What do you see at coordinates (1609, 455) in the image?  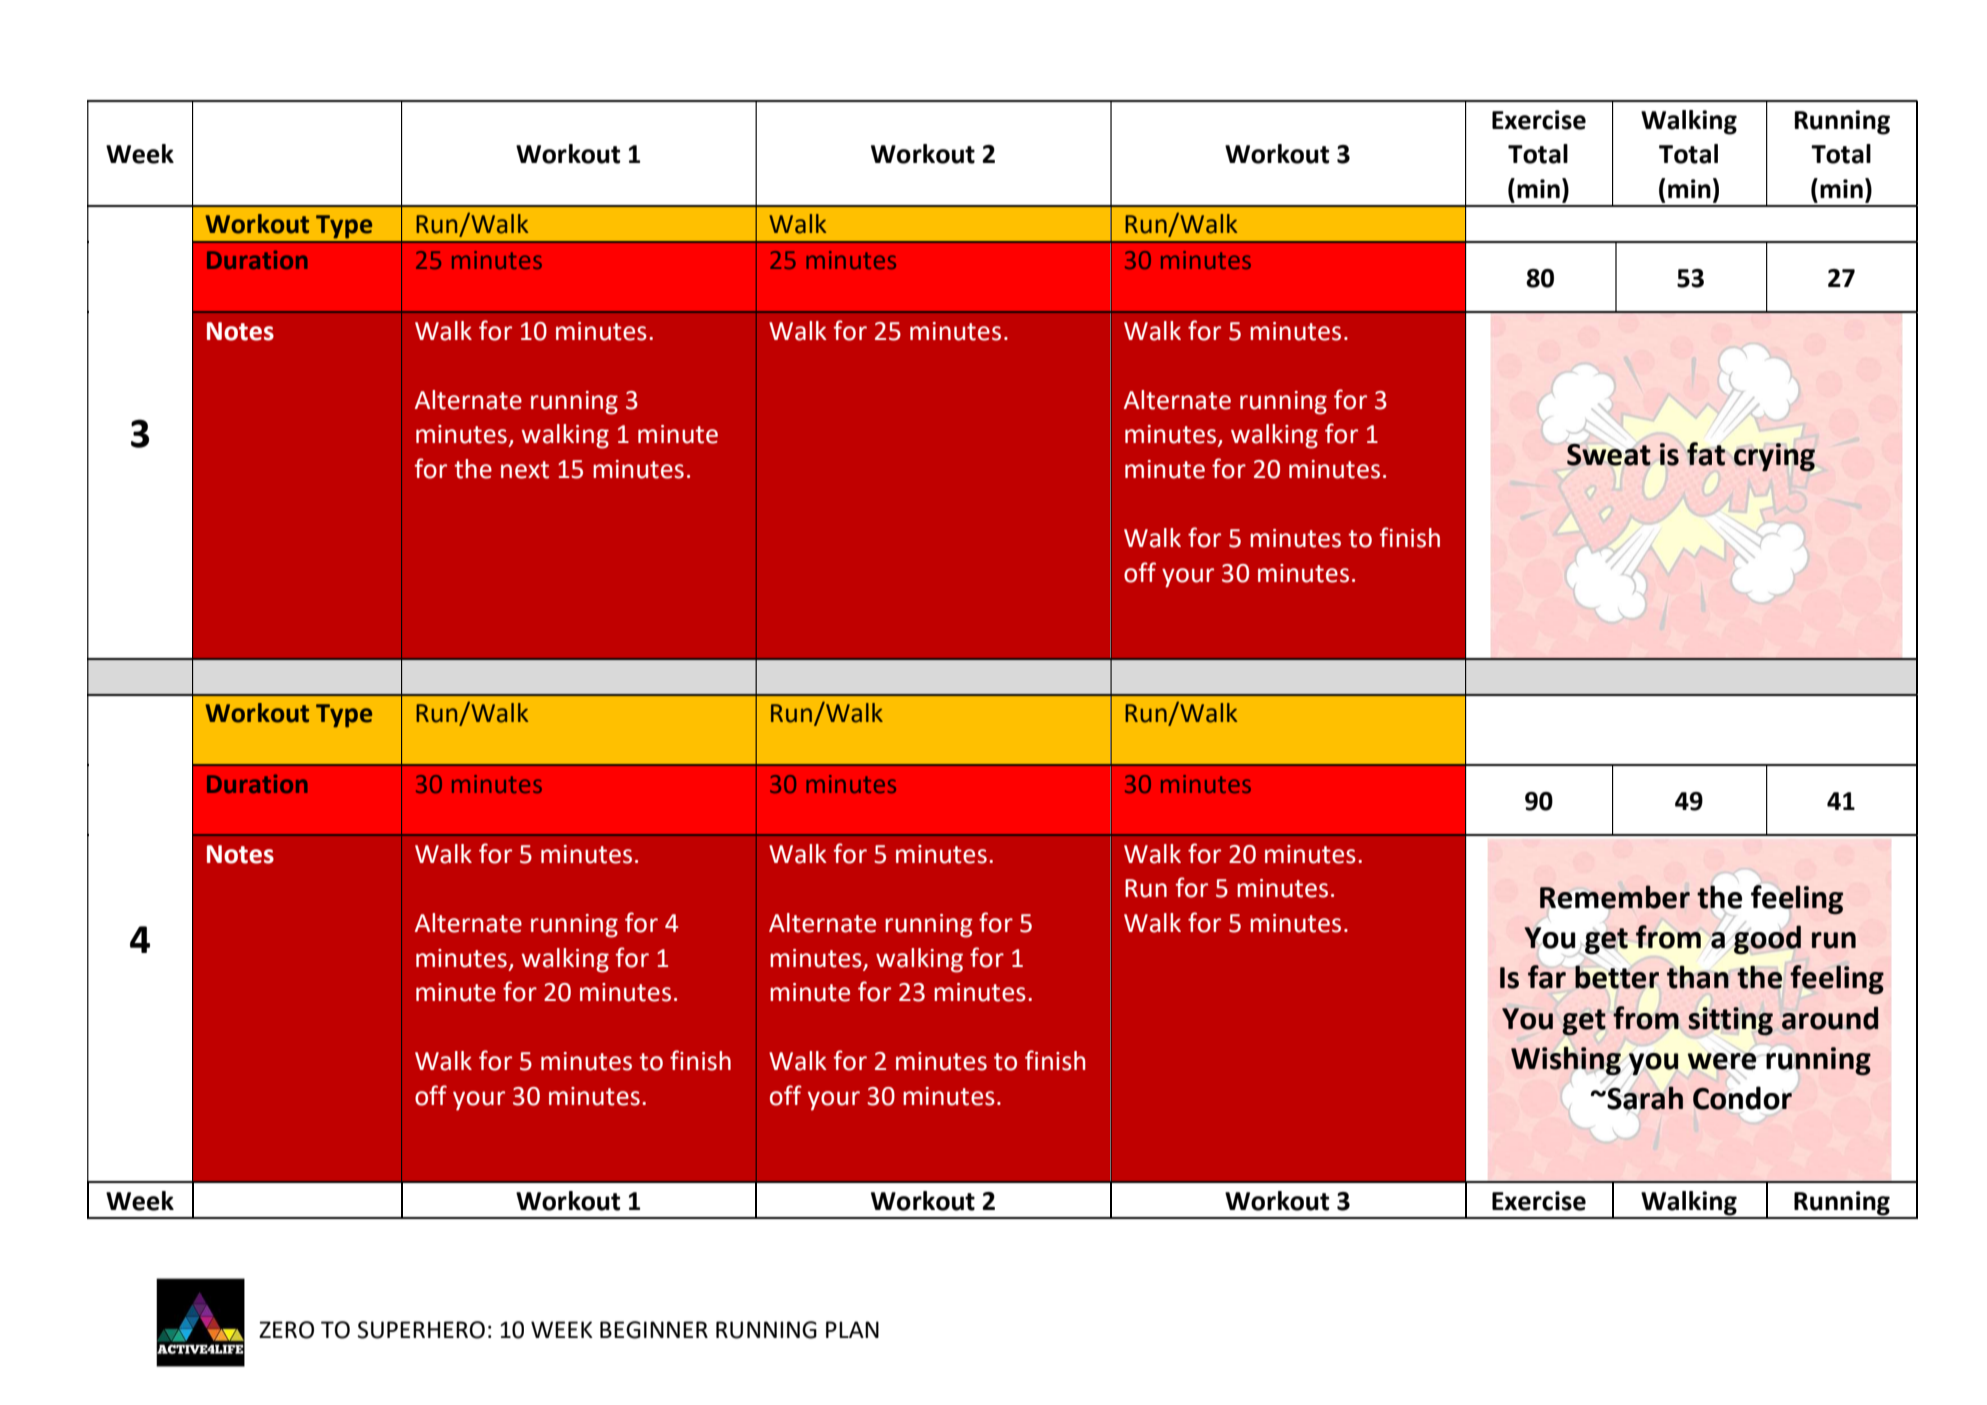 I see `Sweat` at bounding box center [1609, 455].
